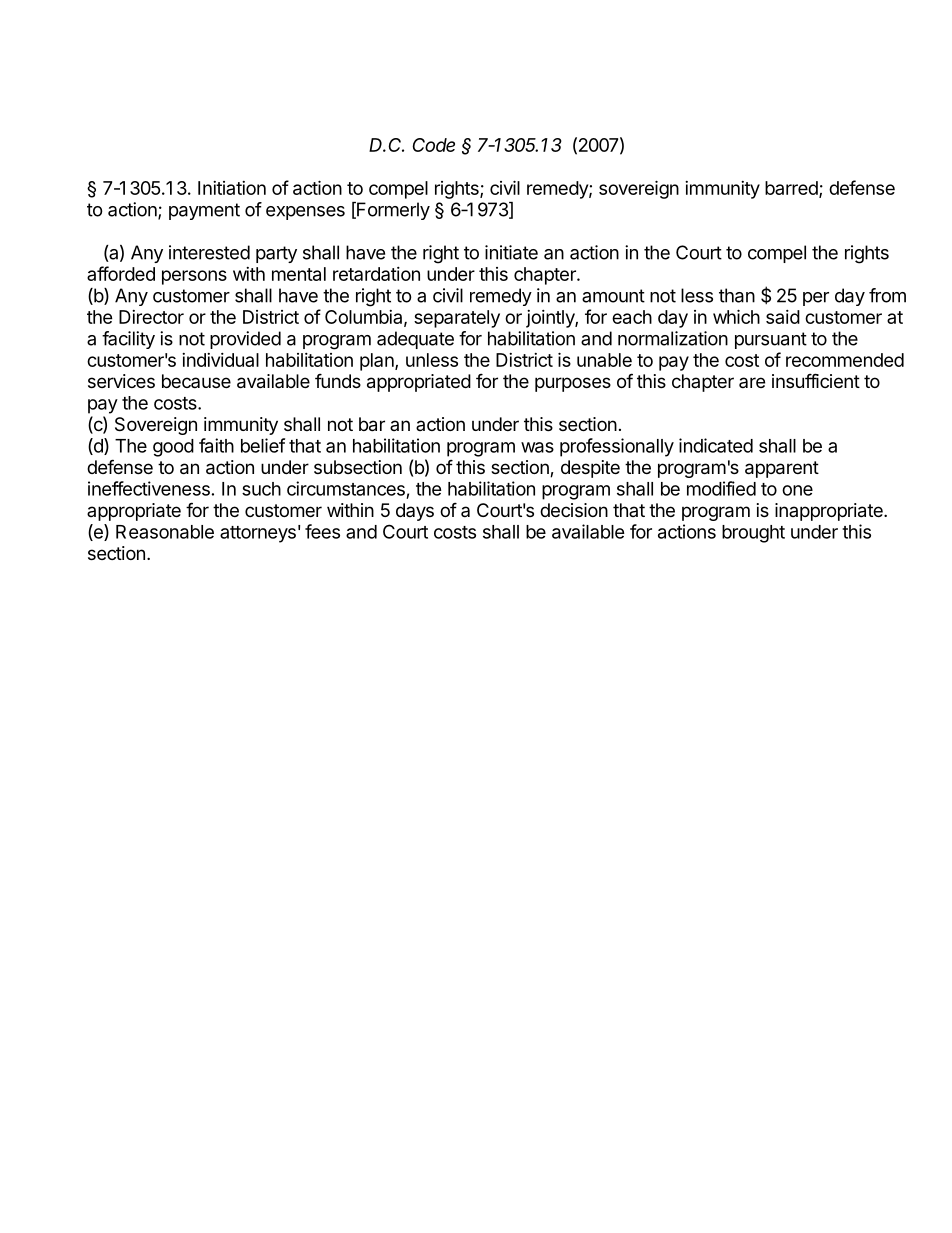 This page has width=952, height=1233. What do you see at coordinates (415, 340) in the page?
I see `adequate` at bounding box center [415, 340].
